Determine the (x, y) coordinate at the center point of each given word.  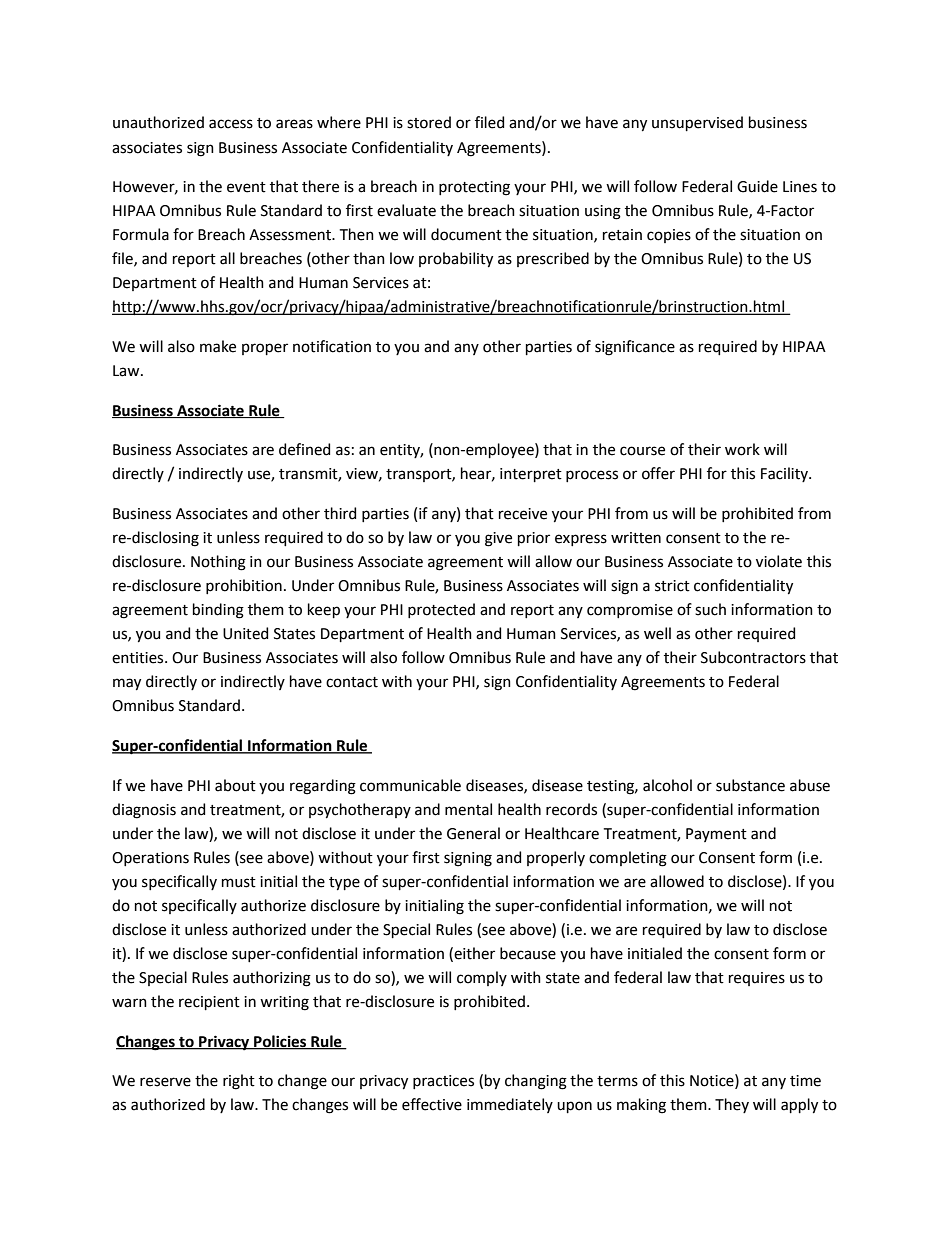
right (239, 1082)
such (710, 609)
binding (218, 611)
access (231, 124)
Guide (757, 186)
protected (441, 610)
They (732, 1105)
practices (443, 1082)
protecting (474, 188)
